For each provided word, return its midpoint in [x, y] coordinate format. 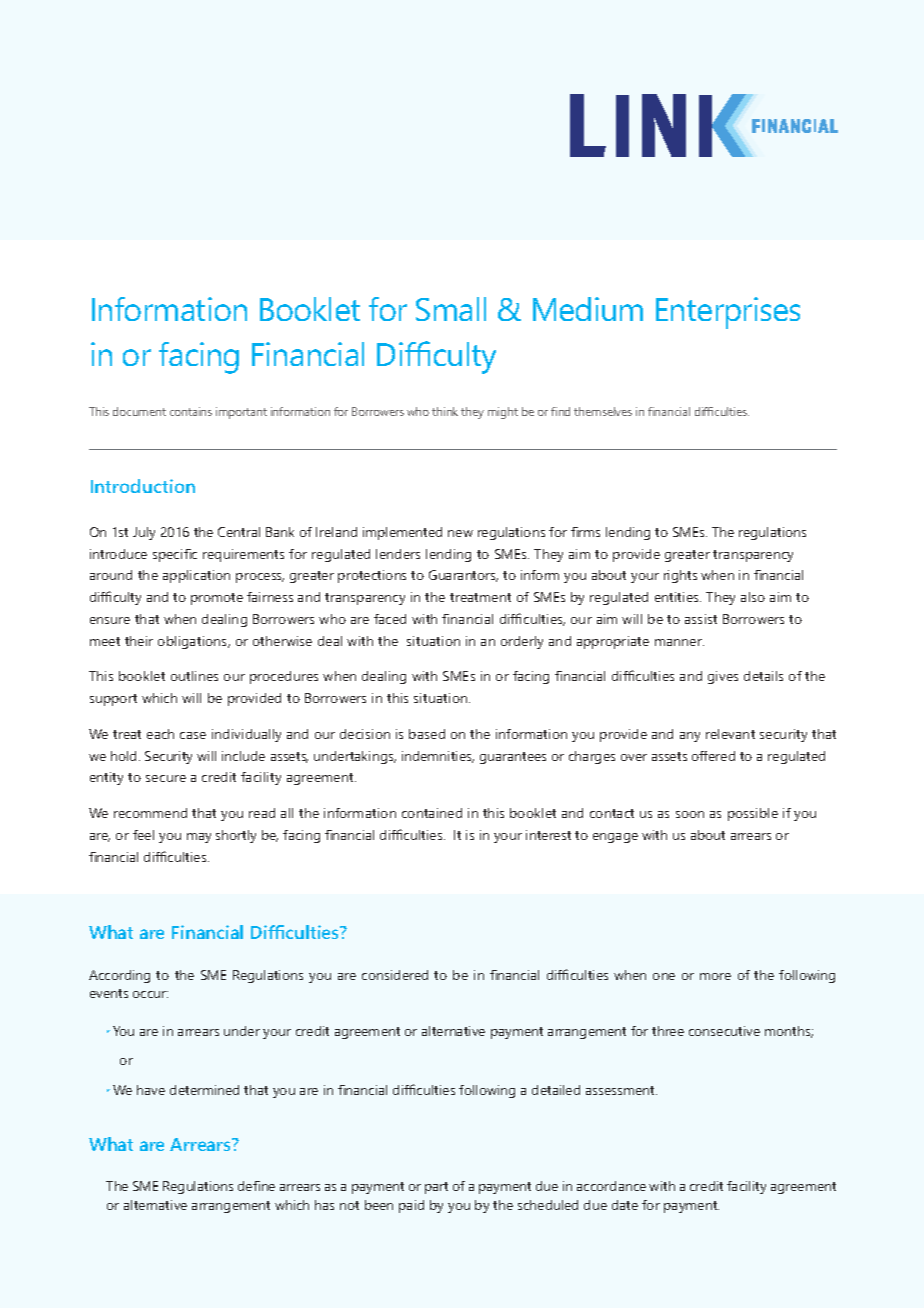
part [436, 1188]
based [427, 734]
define [256, 1186]
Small [451, 309]
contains [191, 411]
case [193, 735]
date [625, 1205]
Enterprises [728, 313]
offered [713, 756]
